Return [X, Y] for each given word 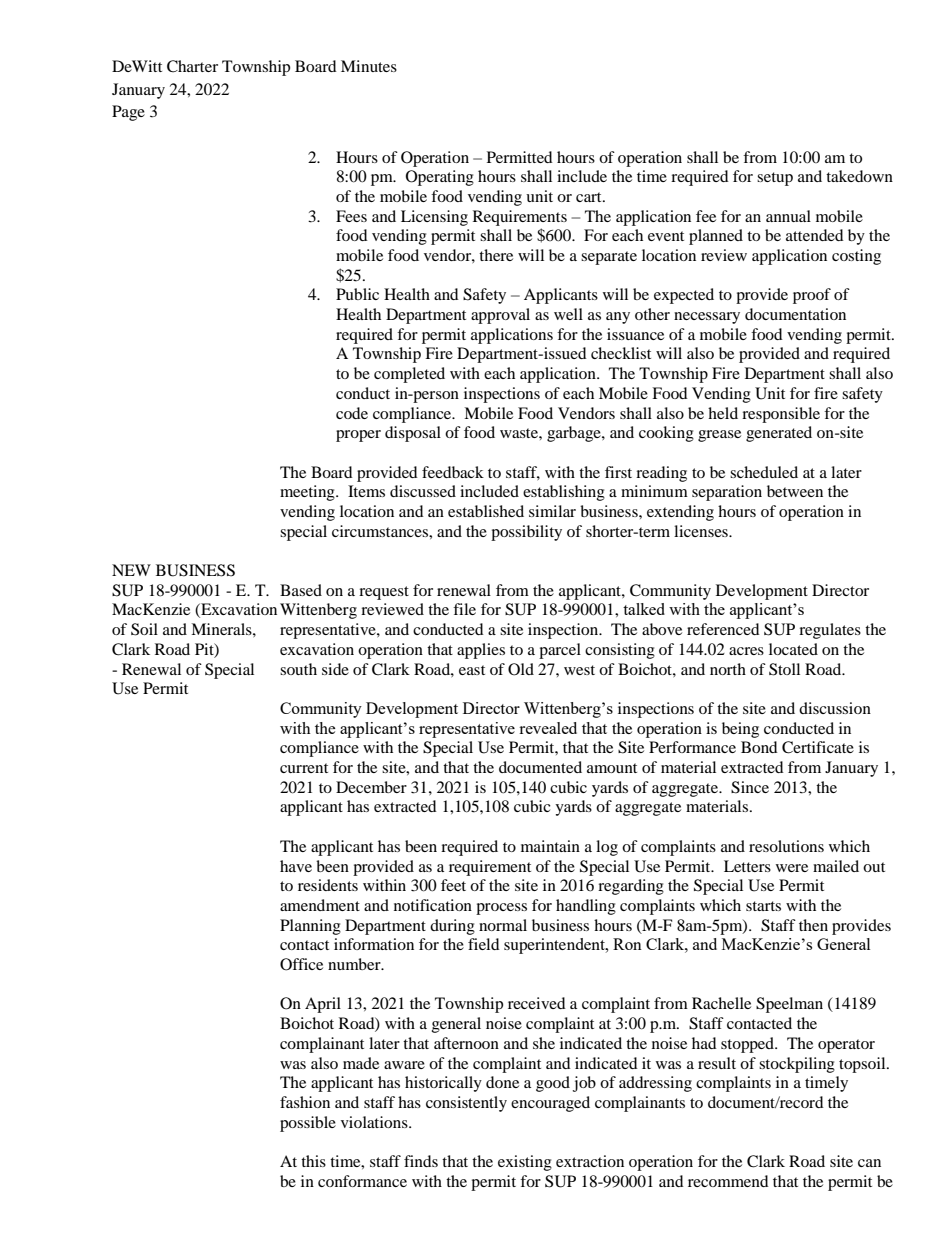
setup [775, 179]
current [304, 768]
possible [308, 1124]
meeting [308, 493]
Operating [440, 178]
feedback [453, 472]
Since [750, 787]
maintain [550, 846]
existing [525, 1163]
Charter [192, 66]
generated [779, 434]
